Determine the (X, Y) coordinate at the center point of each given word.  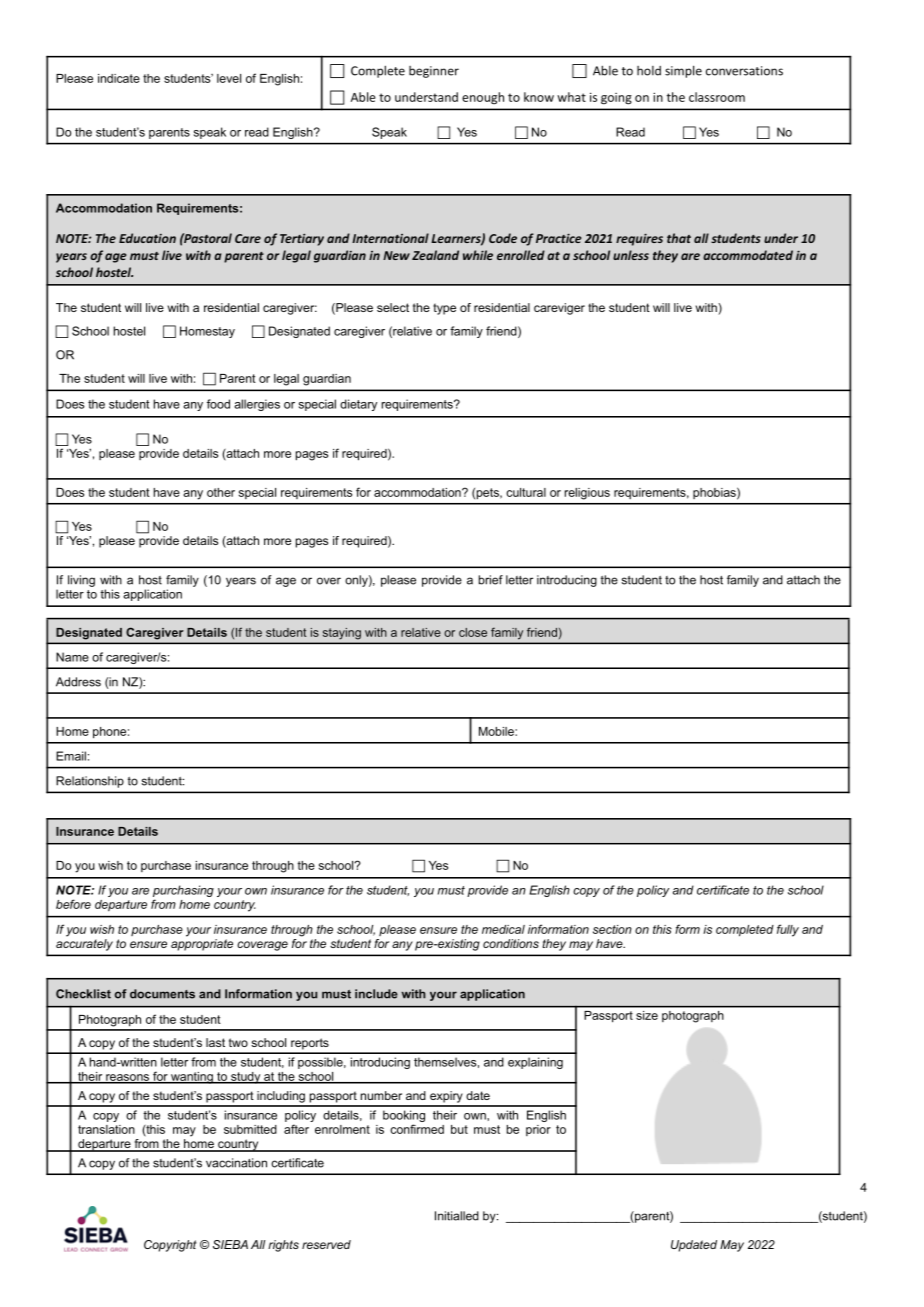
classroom (717, 97)
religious (587, 494)
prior (538, 1130)
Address (78, 682)
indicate (119, 78)
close (473, 632)
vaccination (236, 1163)
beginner (434, 72)
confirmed (417, 1129)
